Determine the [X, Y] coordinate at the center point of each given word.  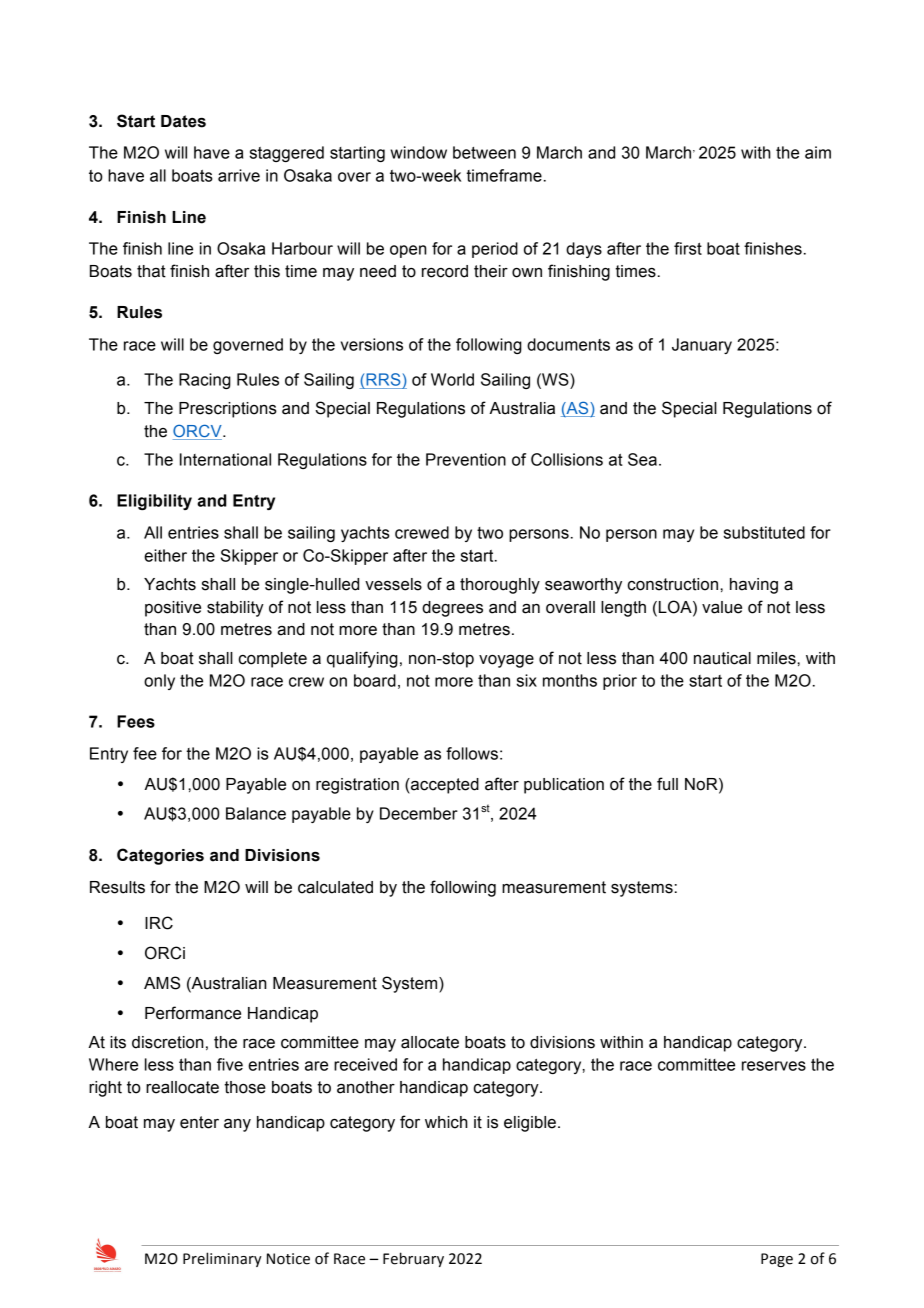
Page [777, 1260]
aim [818, 152]
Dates [183, 121]
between [484, 152]
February [413, 1259]
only [159, 682]
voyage [506, 661]
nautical [722, 658]
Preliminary [222, 1259]
